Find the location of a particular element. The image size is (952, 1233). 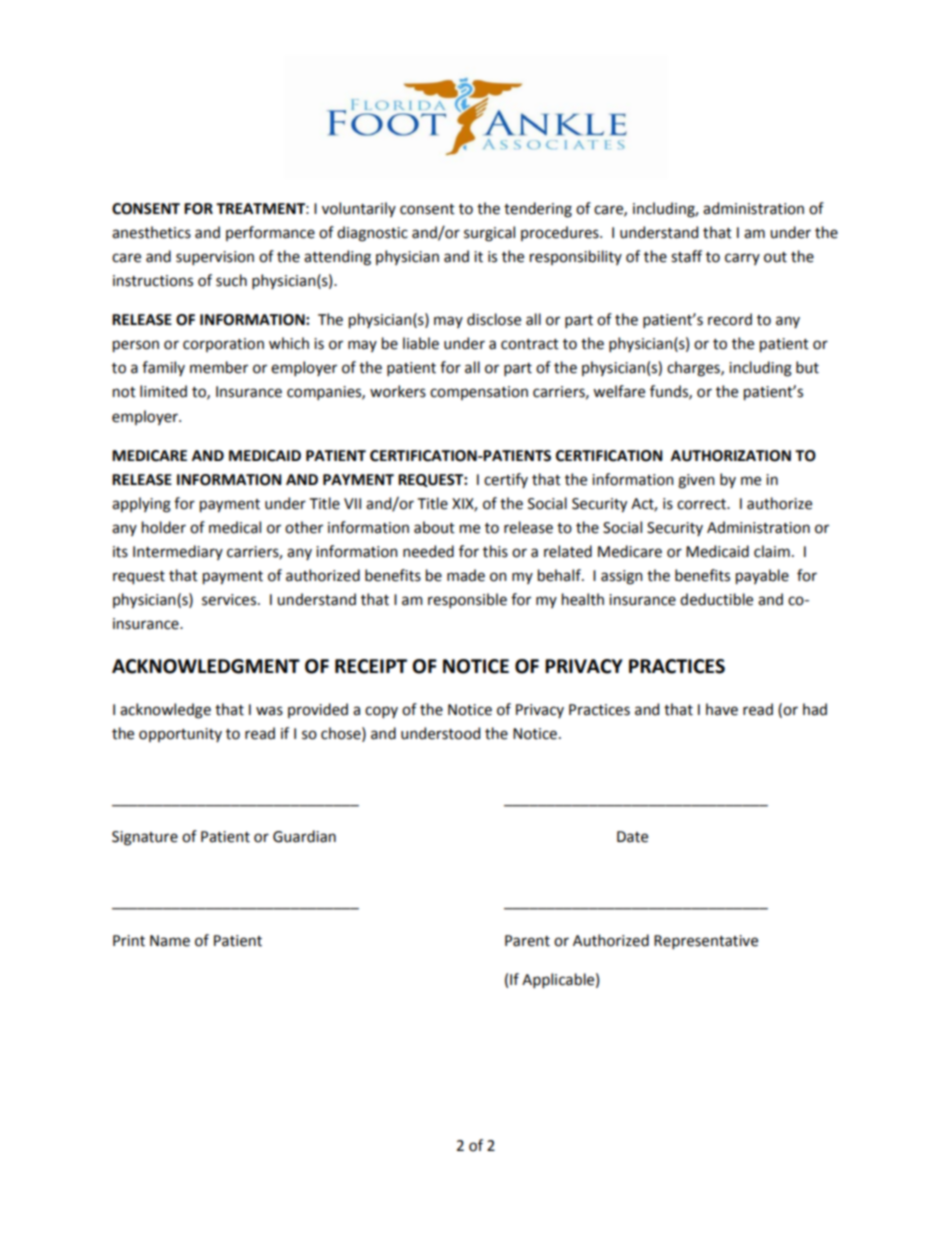

have is located at coordinates (722, 709).
